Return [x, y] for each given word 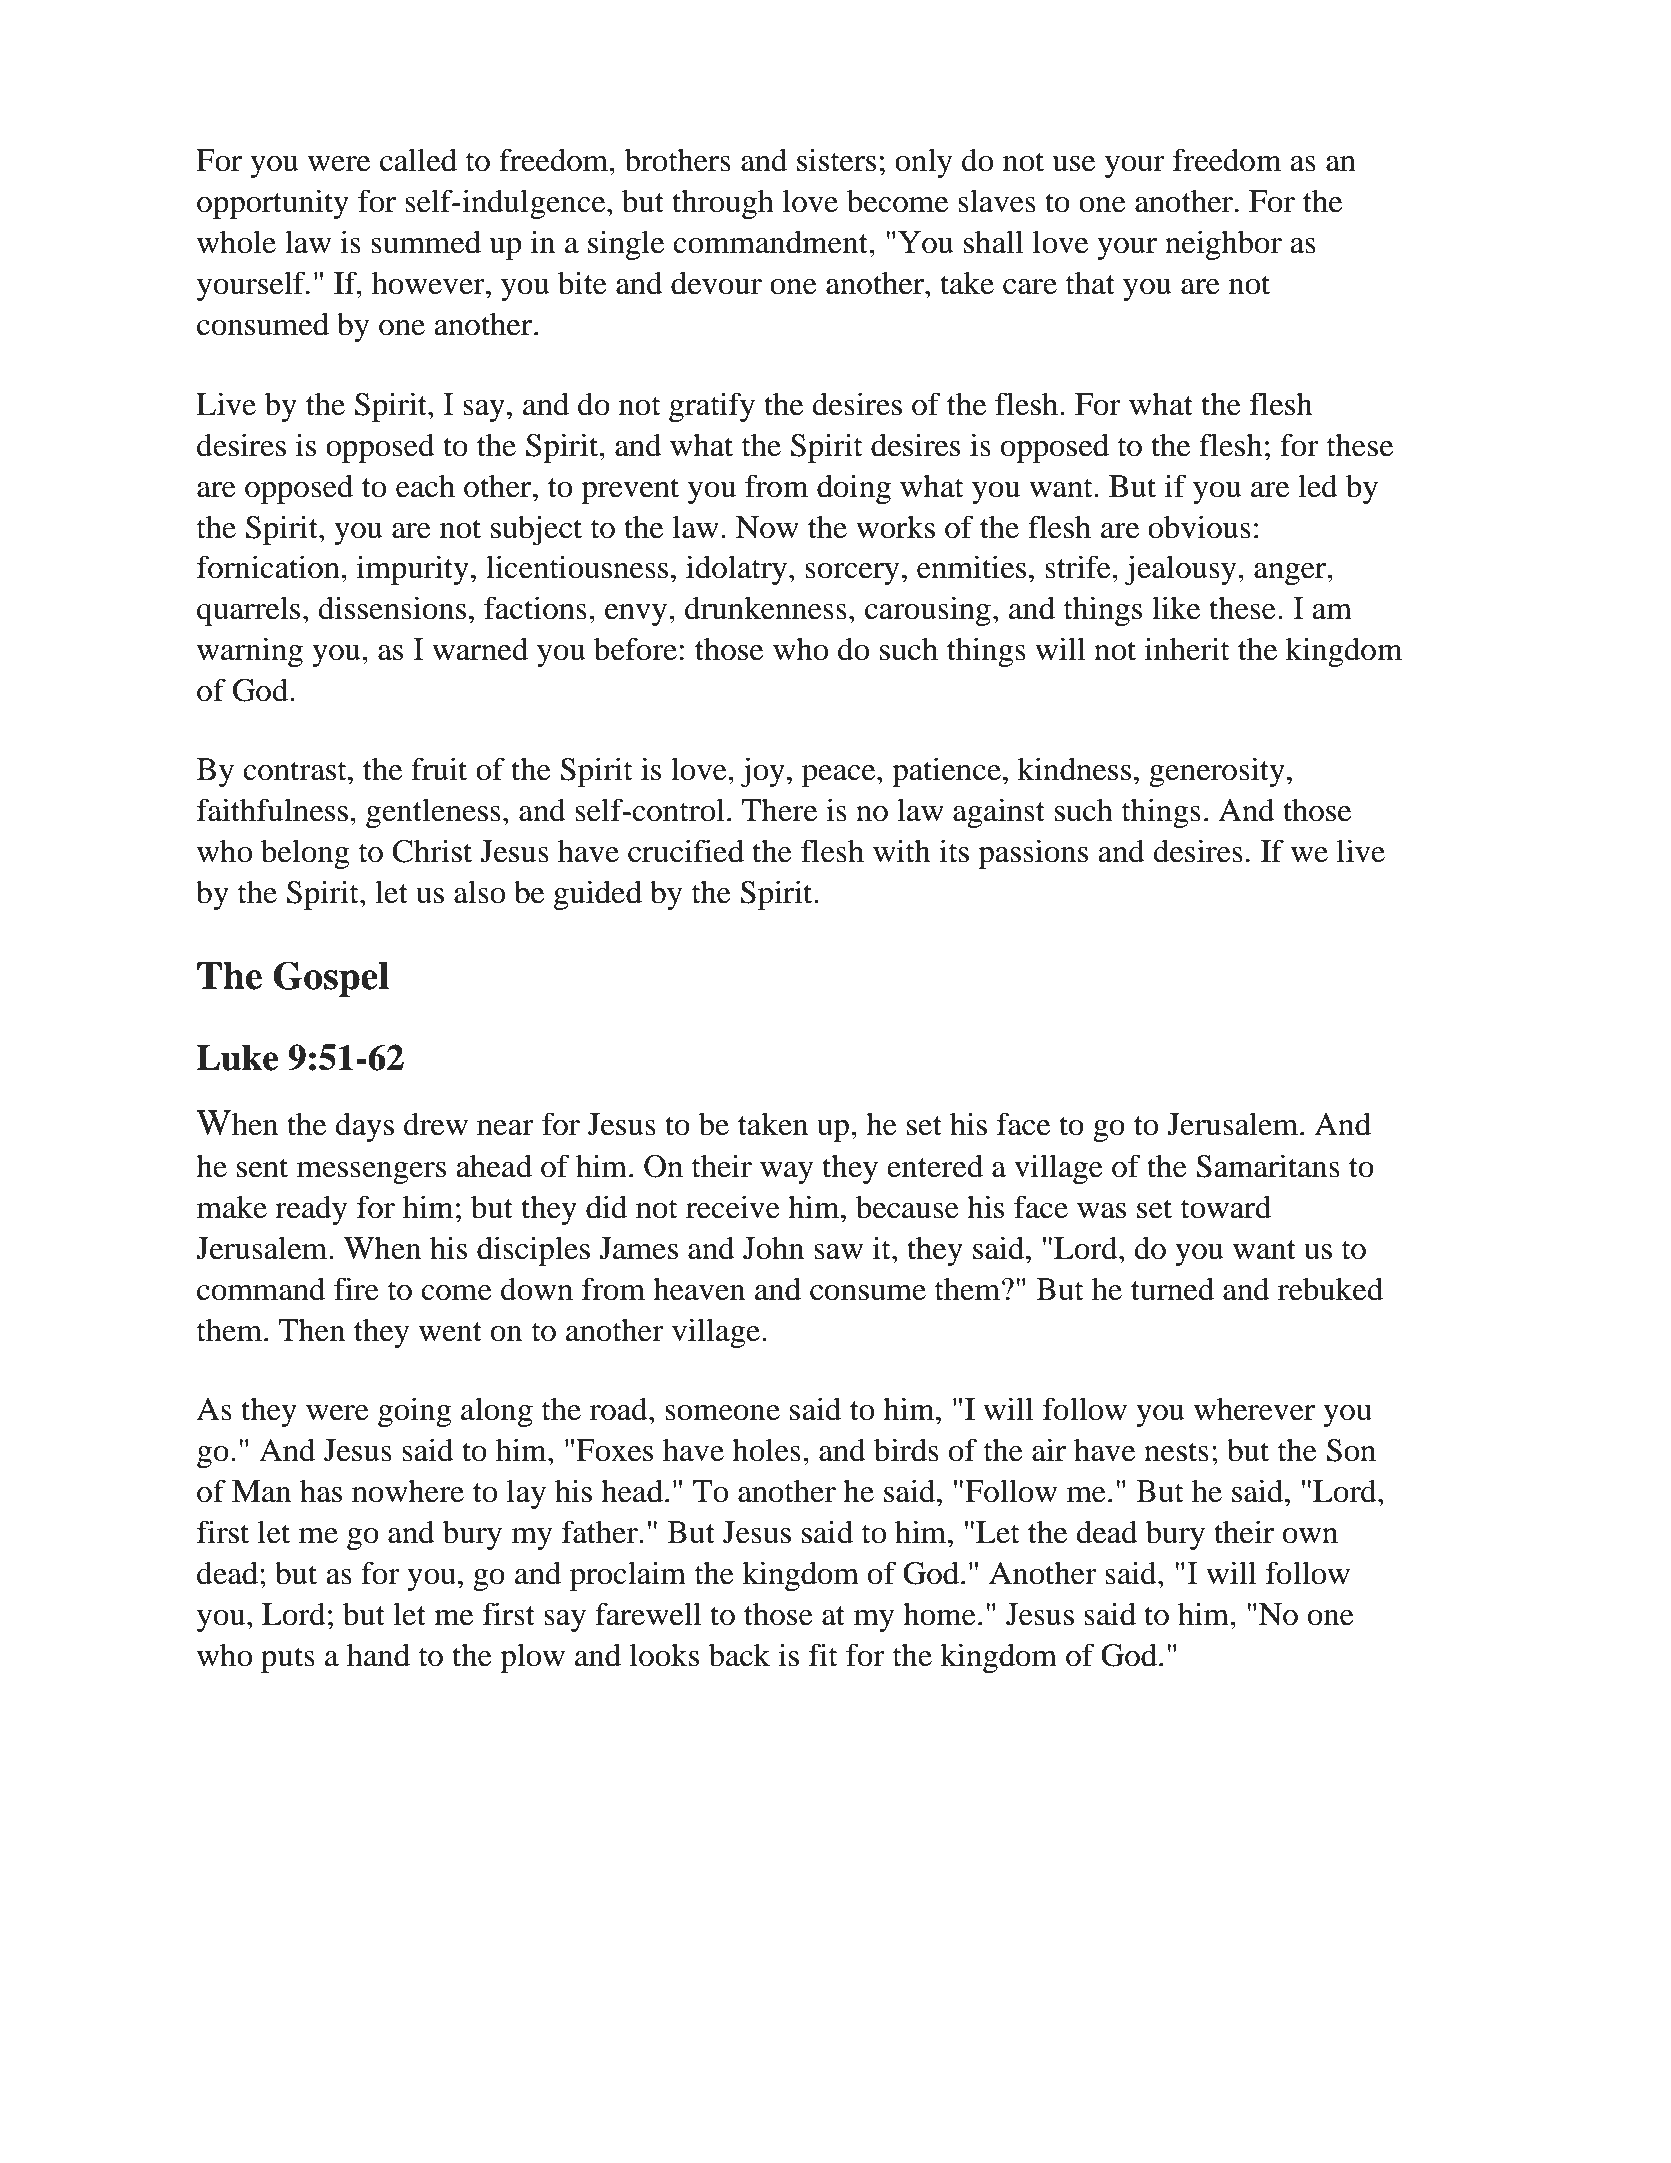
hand [378, 1655]
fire [356, 1289]
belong [305, 854]
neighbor [1223, 245]
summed [426, 242]
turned [1172, 1289]
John [773, 1248]
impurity [413, 570]
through [723, 204]
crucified [686, 851]
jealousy [1182, 570]
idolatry [738, 570]
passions [1033, 854]
